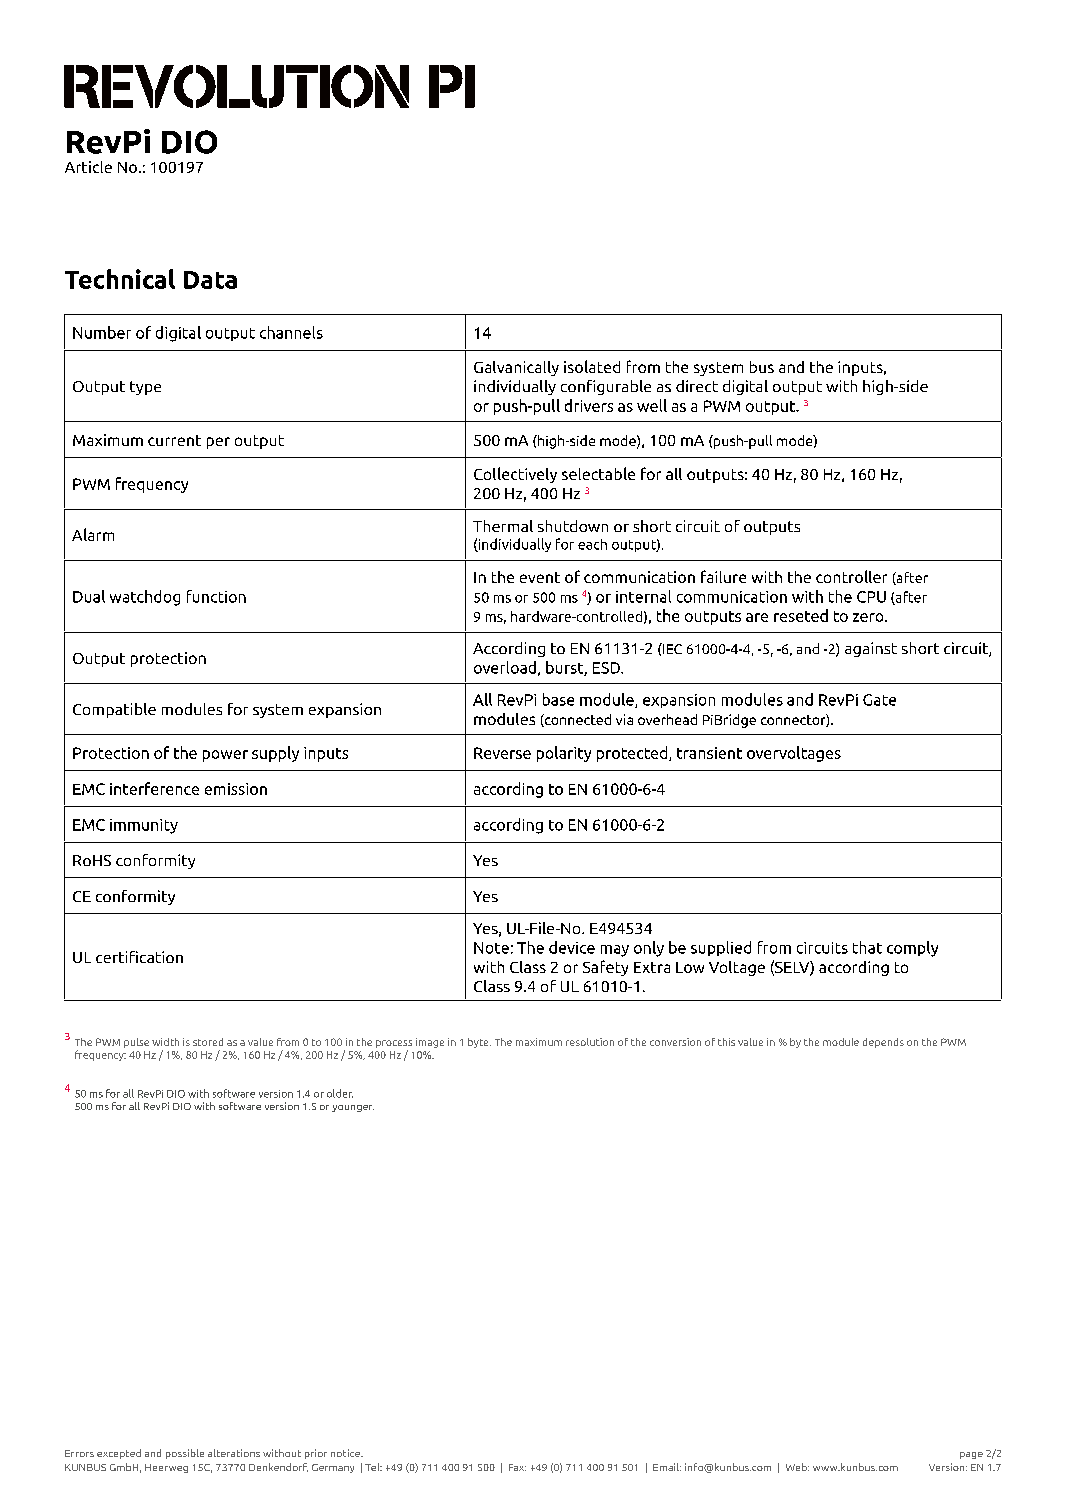 Image resolution: width=1066 pixels, height=1508 pixels. I want to click on isolated, so click(592, 366).
